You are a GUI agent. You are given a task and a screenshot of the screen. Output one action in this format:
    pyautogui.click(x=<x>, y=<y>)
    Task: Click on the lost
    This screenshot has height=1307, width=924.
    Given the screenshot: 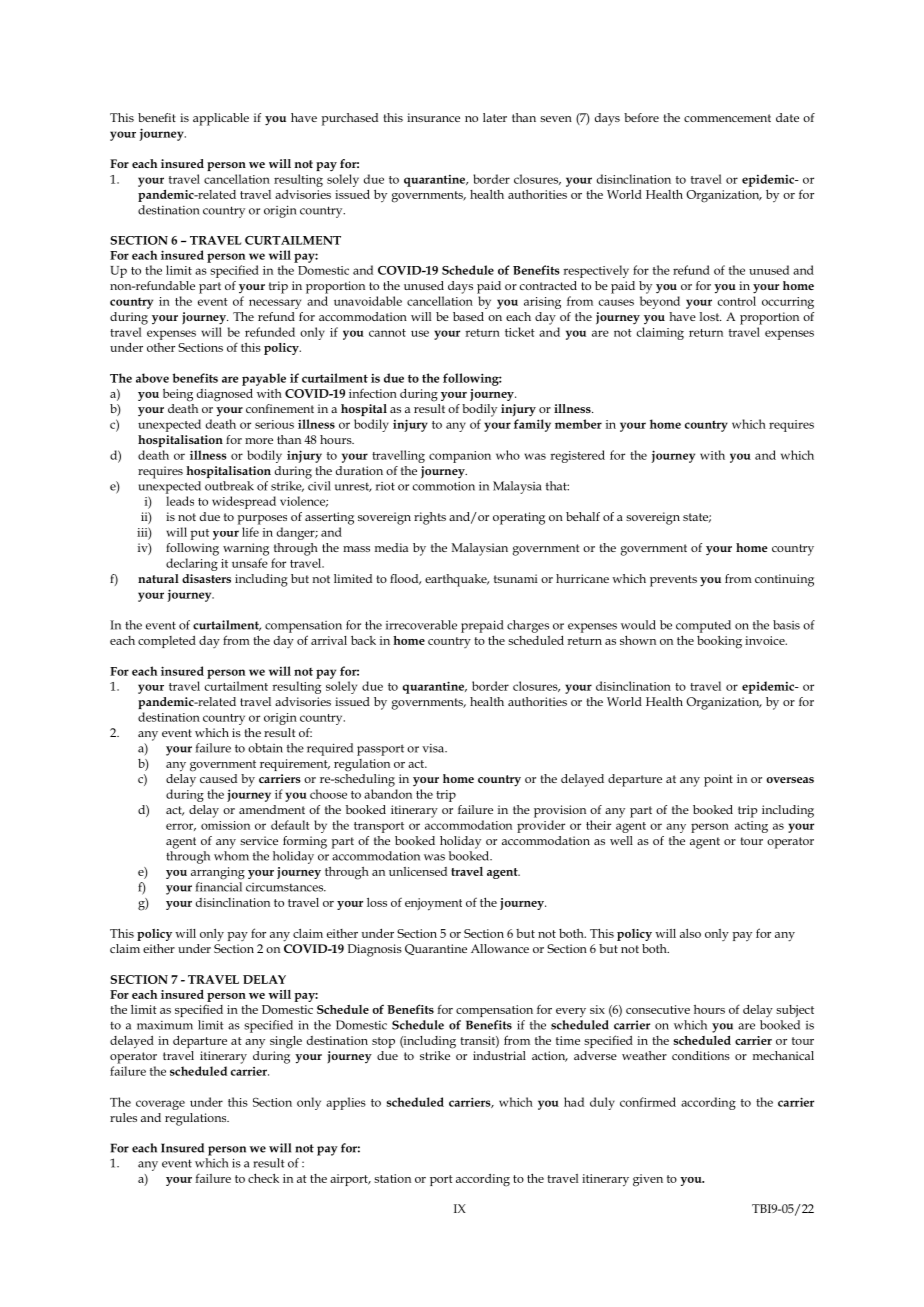 What is the action you would take?
    pyautogui.click(x=710, y=316)
